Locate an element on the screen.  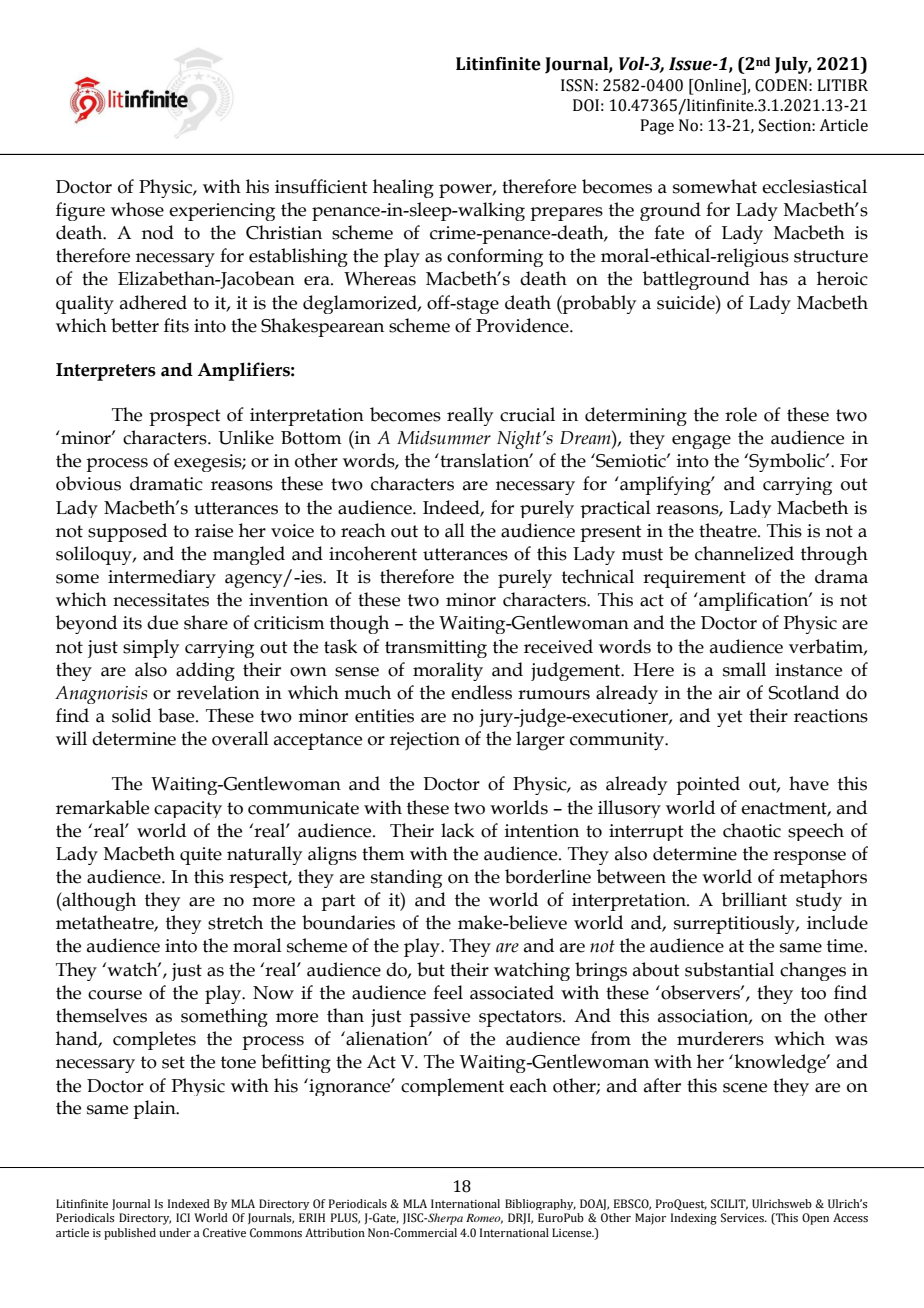
capacity is located at coordinates (188, 809).
